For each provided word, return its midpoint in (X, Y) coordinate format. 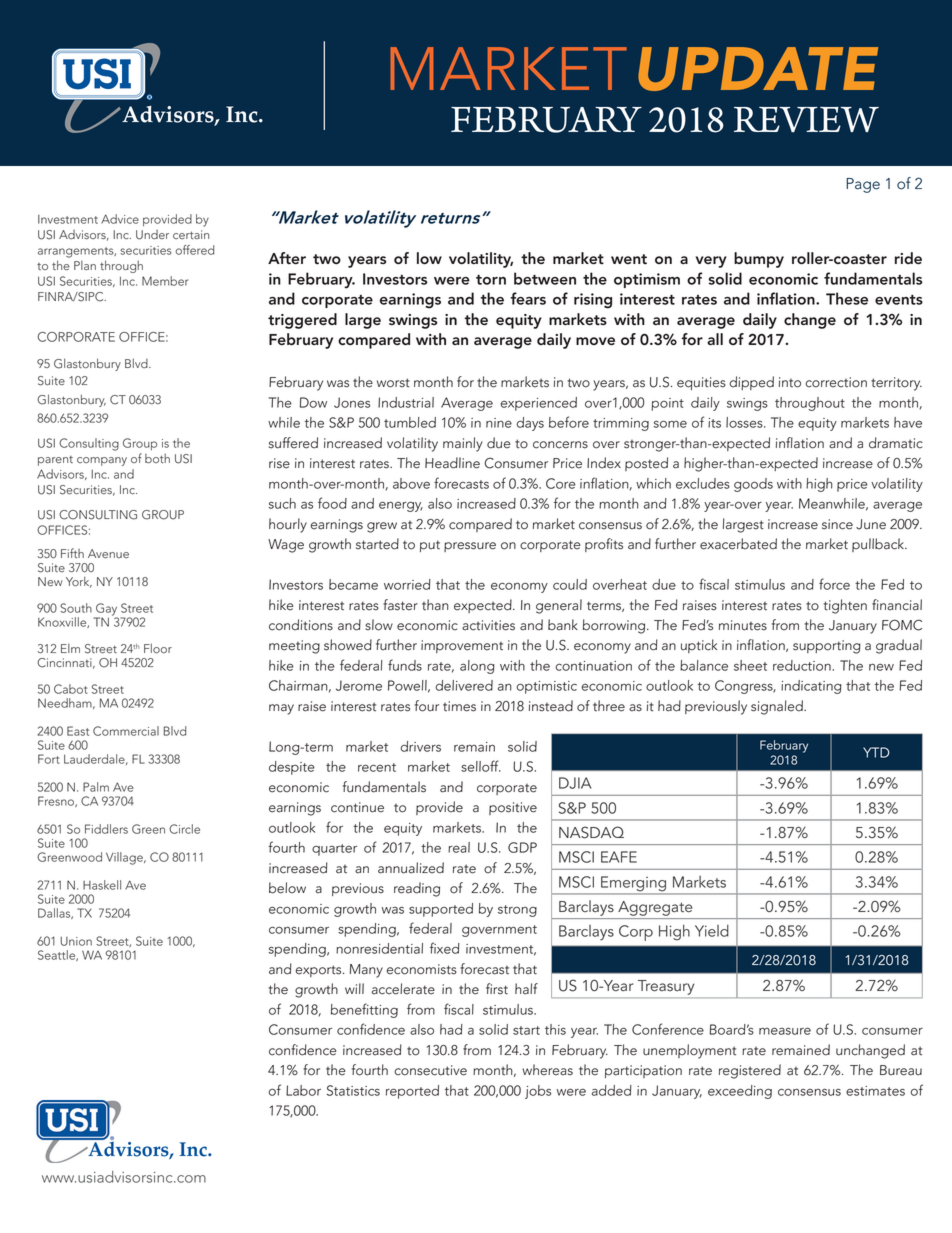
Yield (712, 931)
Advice (120, 219)
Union (76, 941)
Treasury (666, 987)
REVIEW (806, 119)
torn (491, 280)
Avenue (108, 554)
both (157, 459)
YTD (876, 752)
